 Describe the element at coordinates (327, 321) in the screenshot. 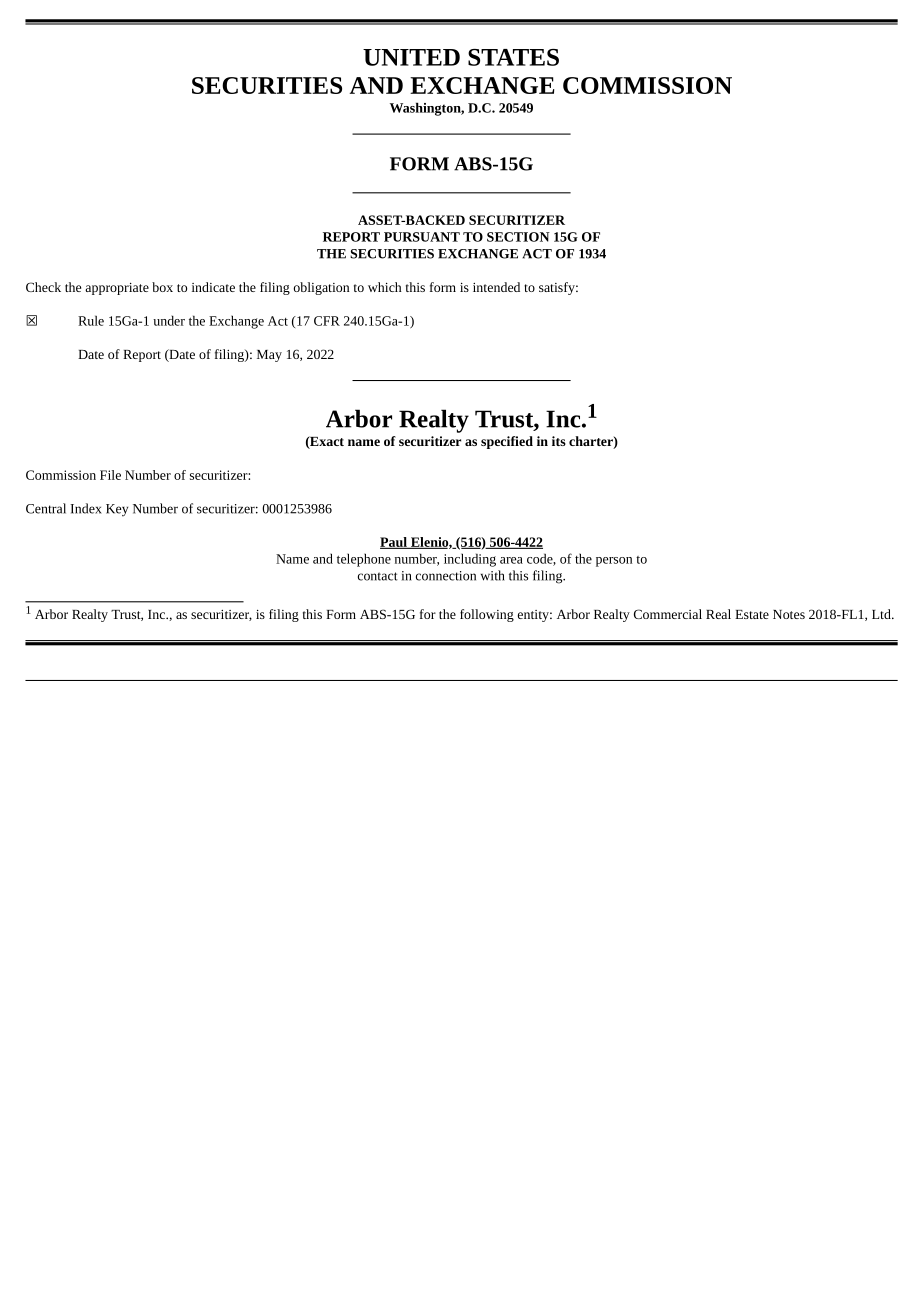

I see `CFR` at that location.
